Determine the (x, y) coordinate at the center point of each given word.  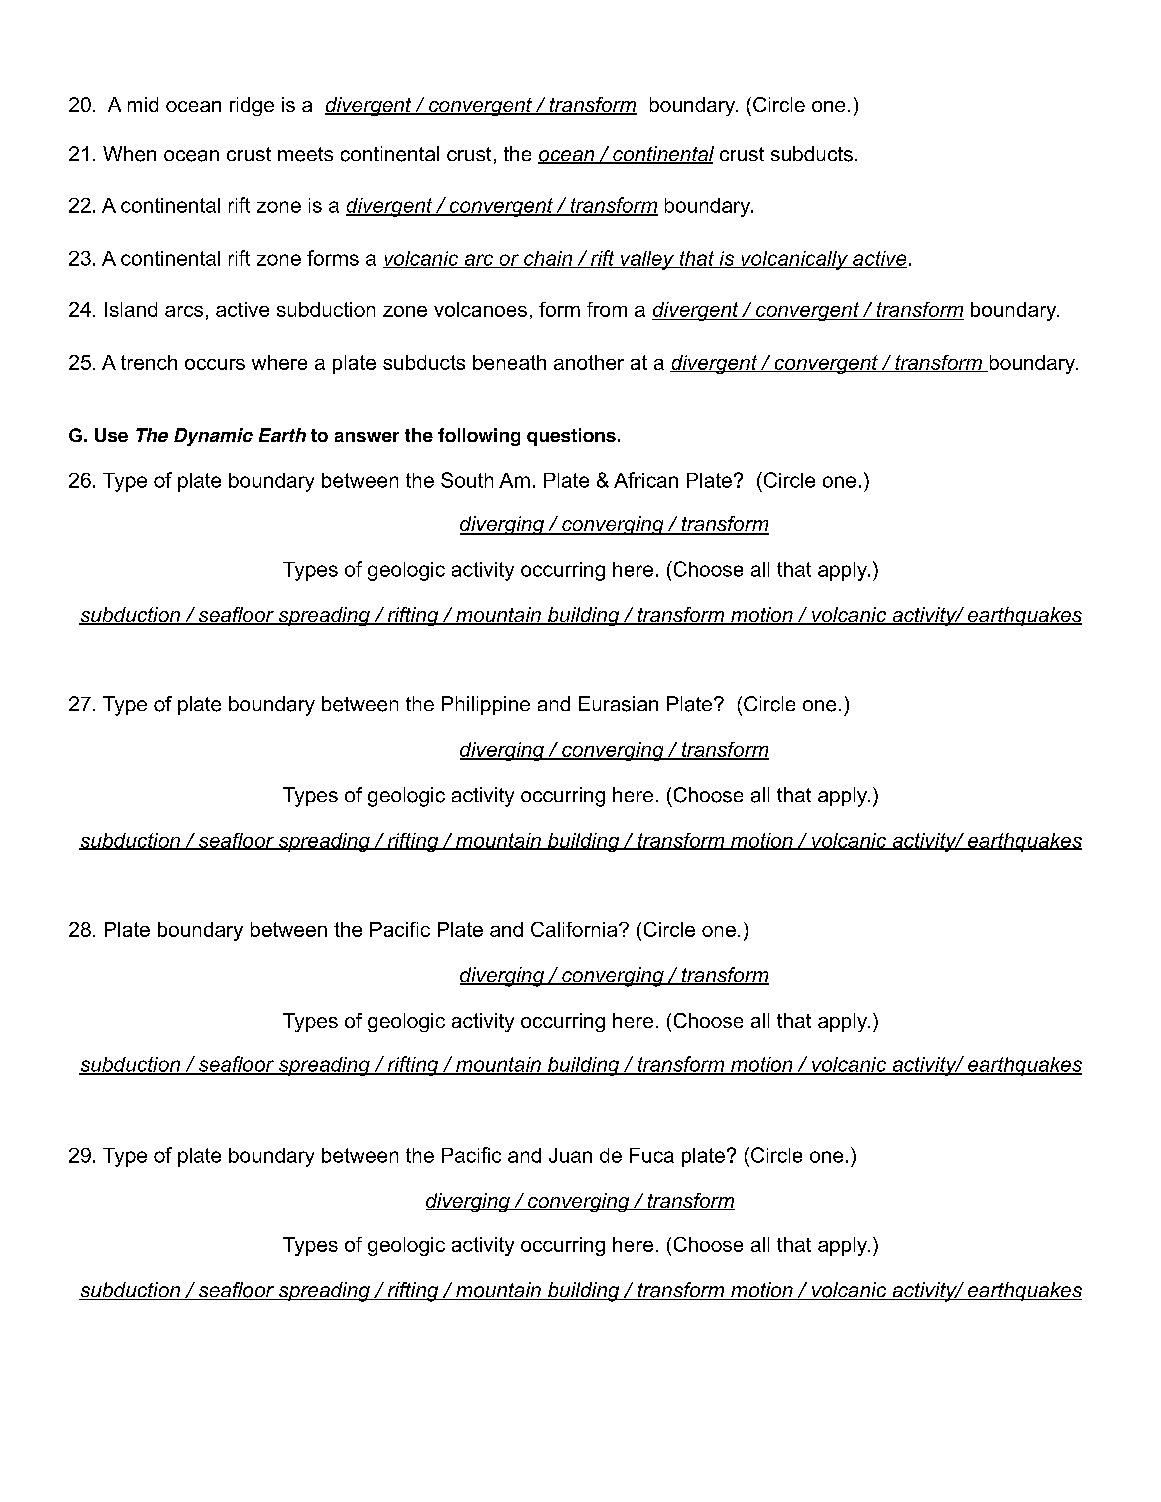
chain (548, 259)
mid (143, 104)
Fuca (652, 1155)
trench (149, 362)
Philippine (486, 705)
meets (305, 154)
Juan (570, 1155)
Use (111, 435)
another (589, 362)
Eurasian (618, 704)
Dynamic (213, 437)
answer (367, 437)
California (575, 929)
